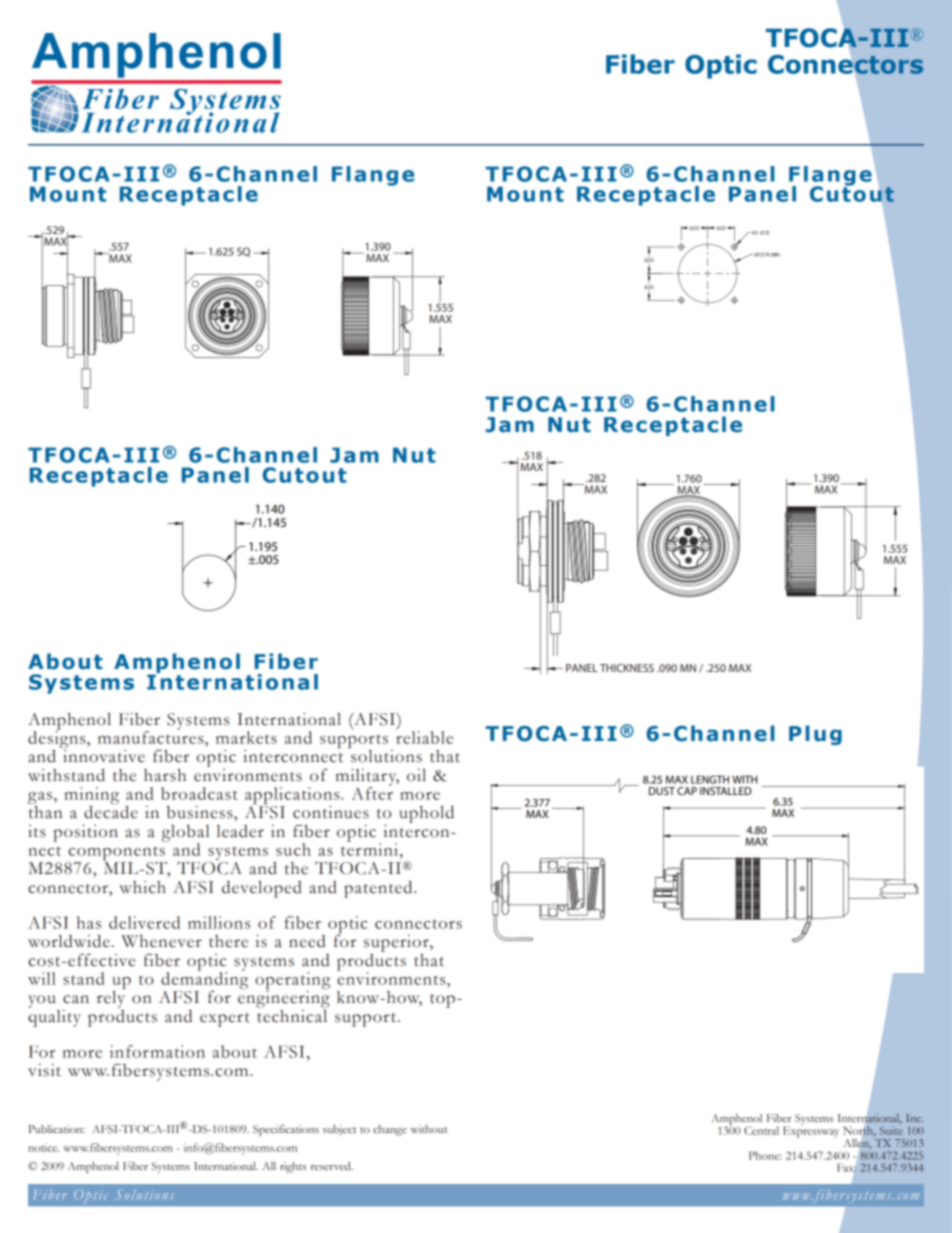 This page has width=952, height=1233. Describe the element at coordinates (726, 791) in the page. I see `INSTALLED` at that location.
